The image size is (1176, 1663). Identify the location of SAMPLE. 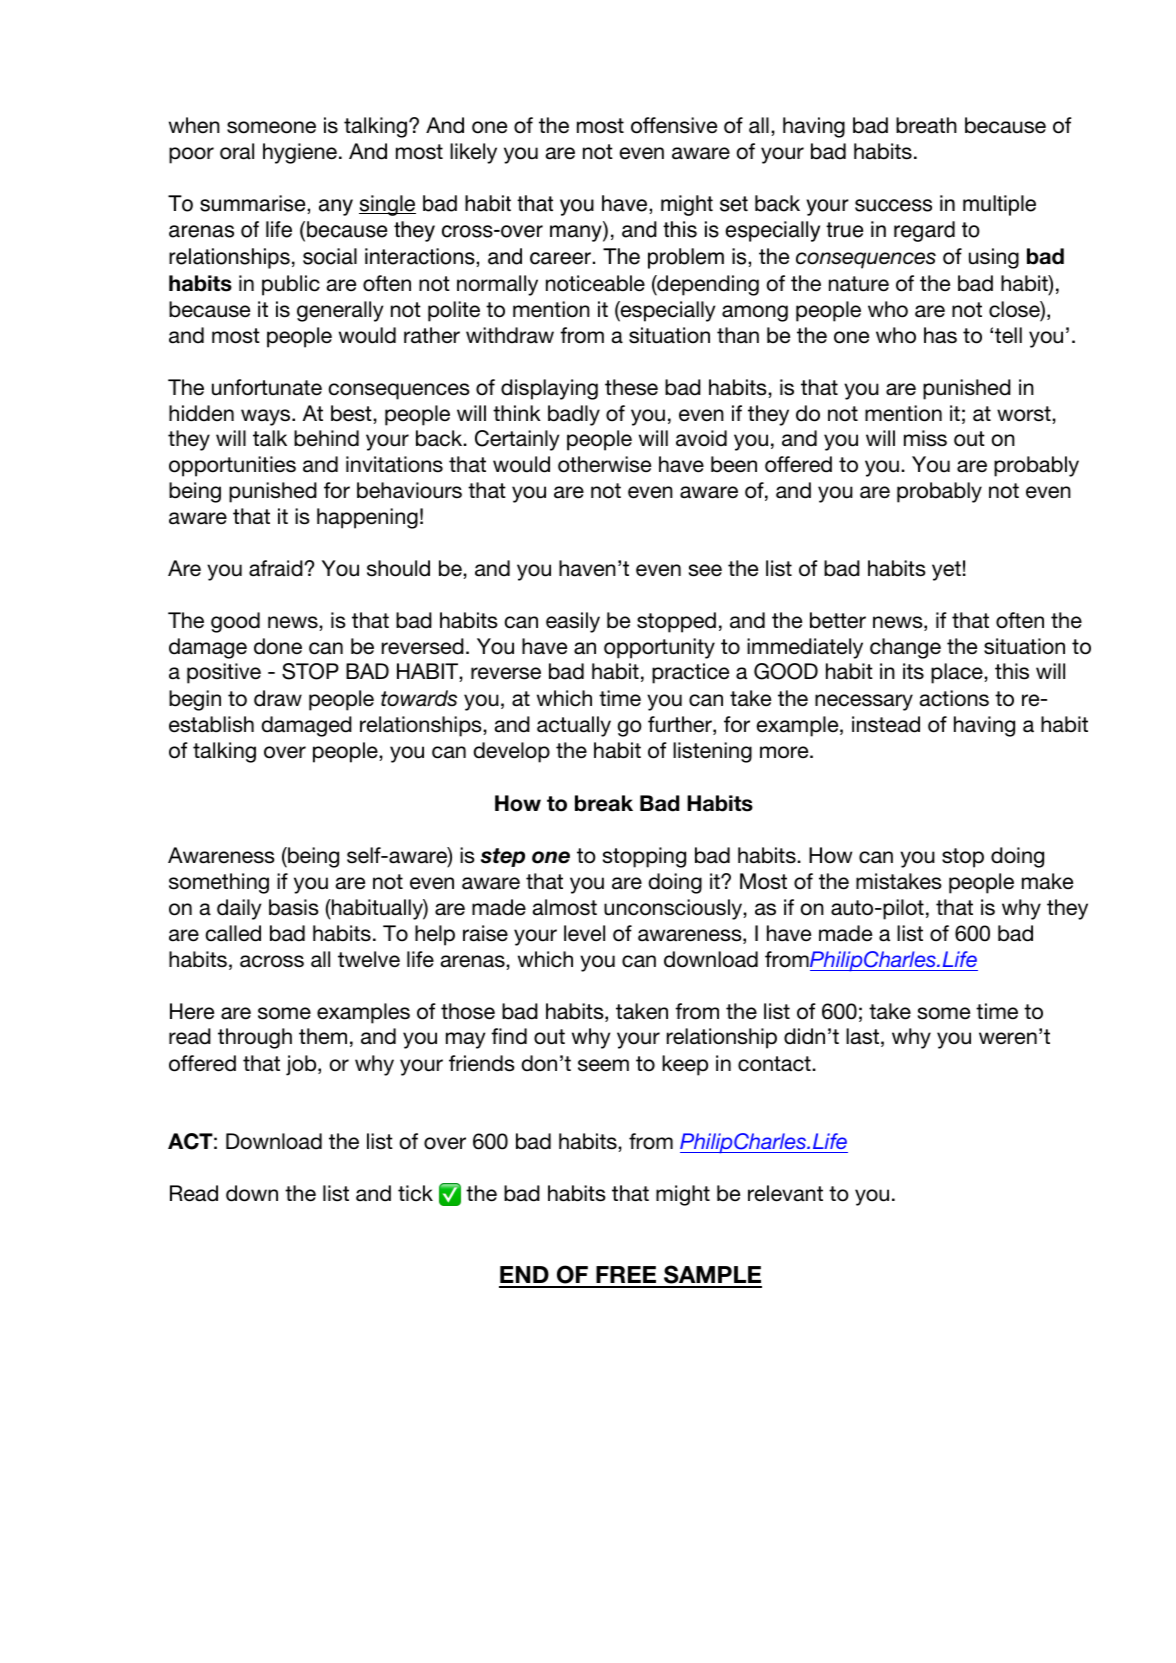
(712, 1276).
